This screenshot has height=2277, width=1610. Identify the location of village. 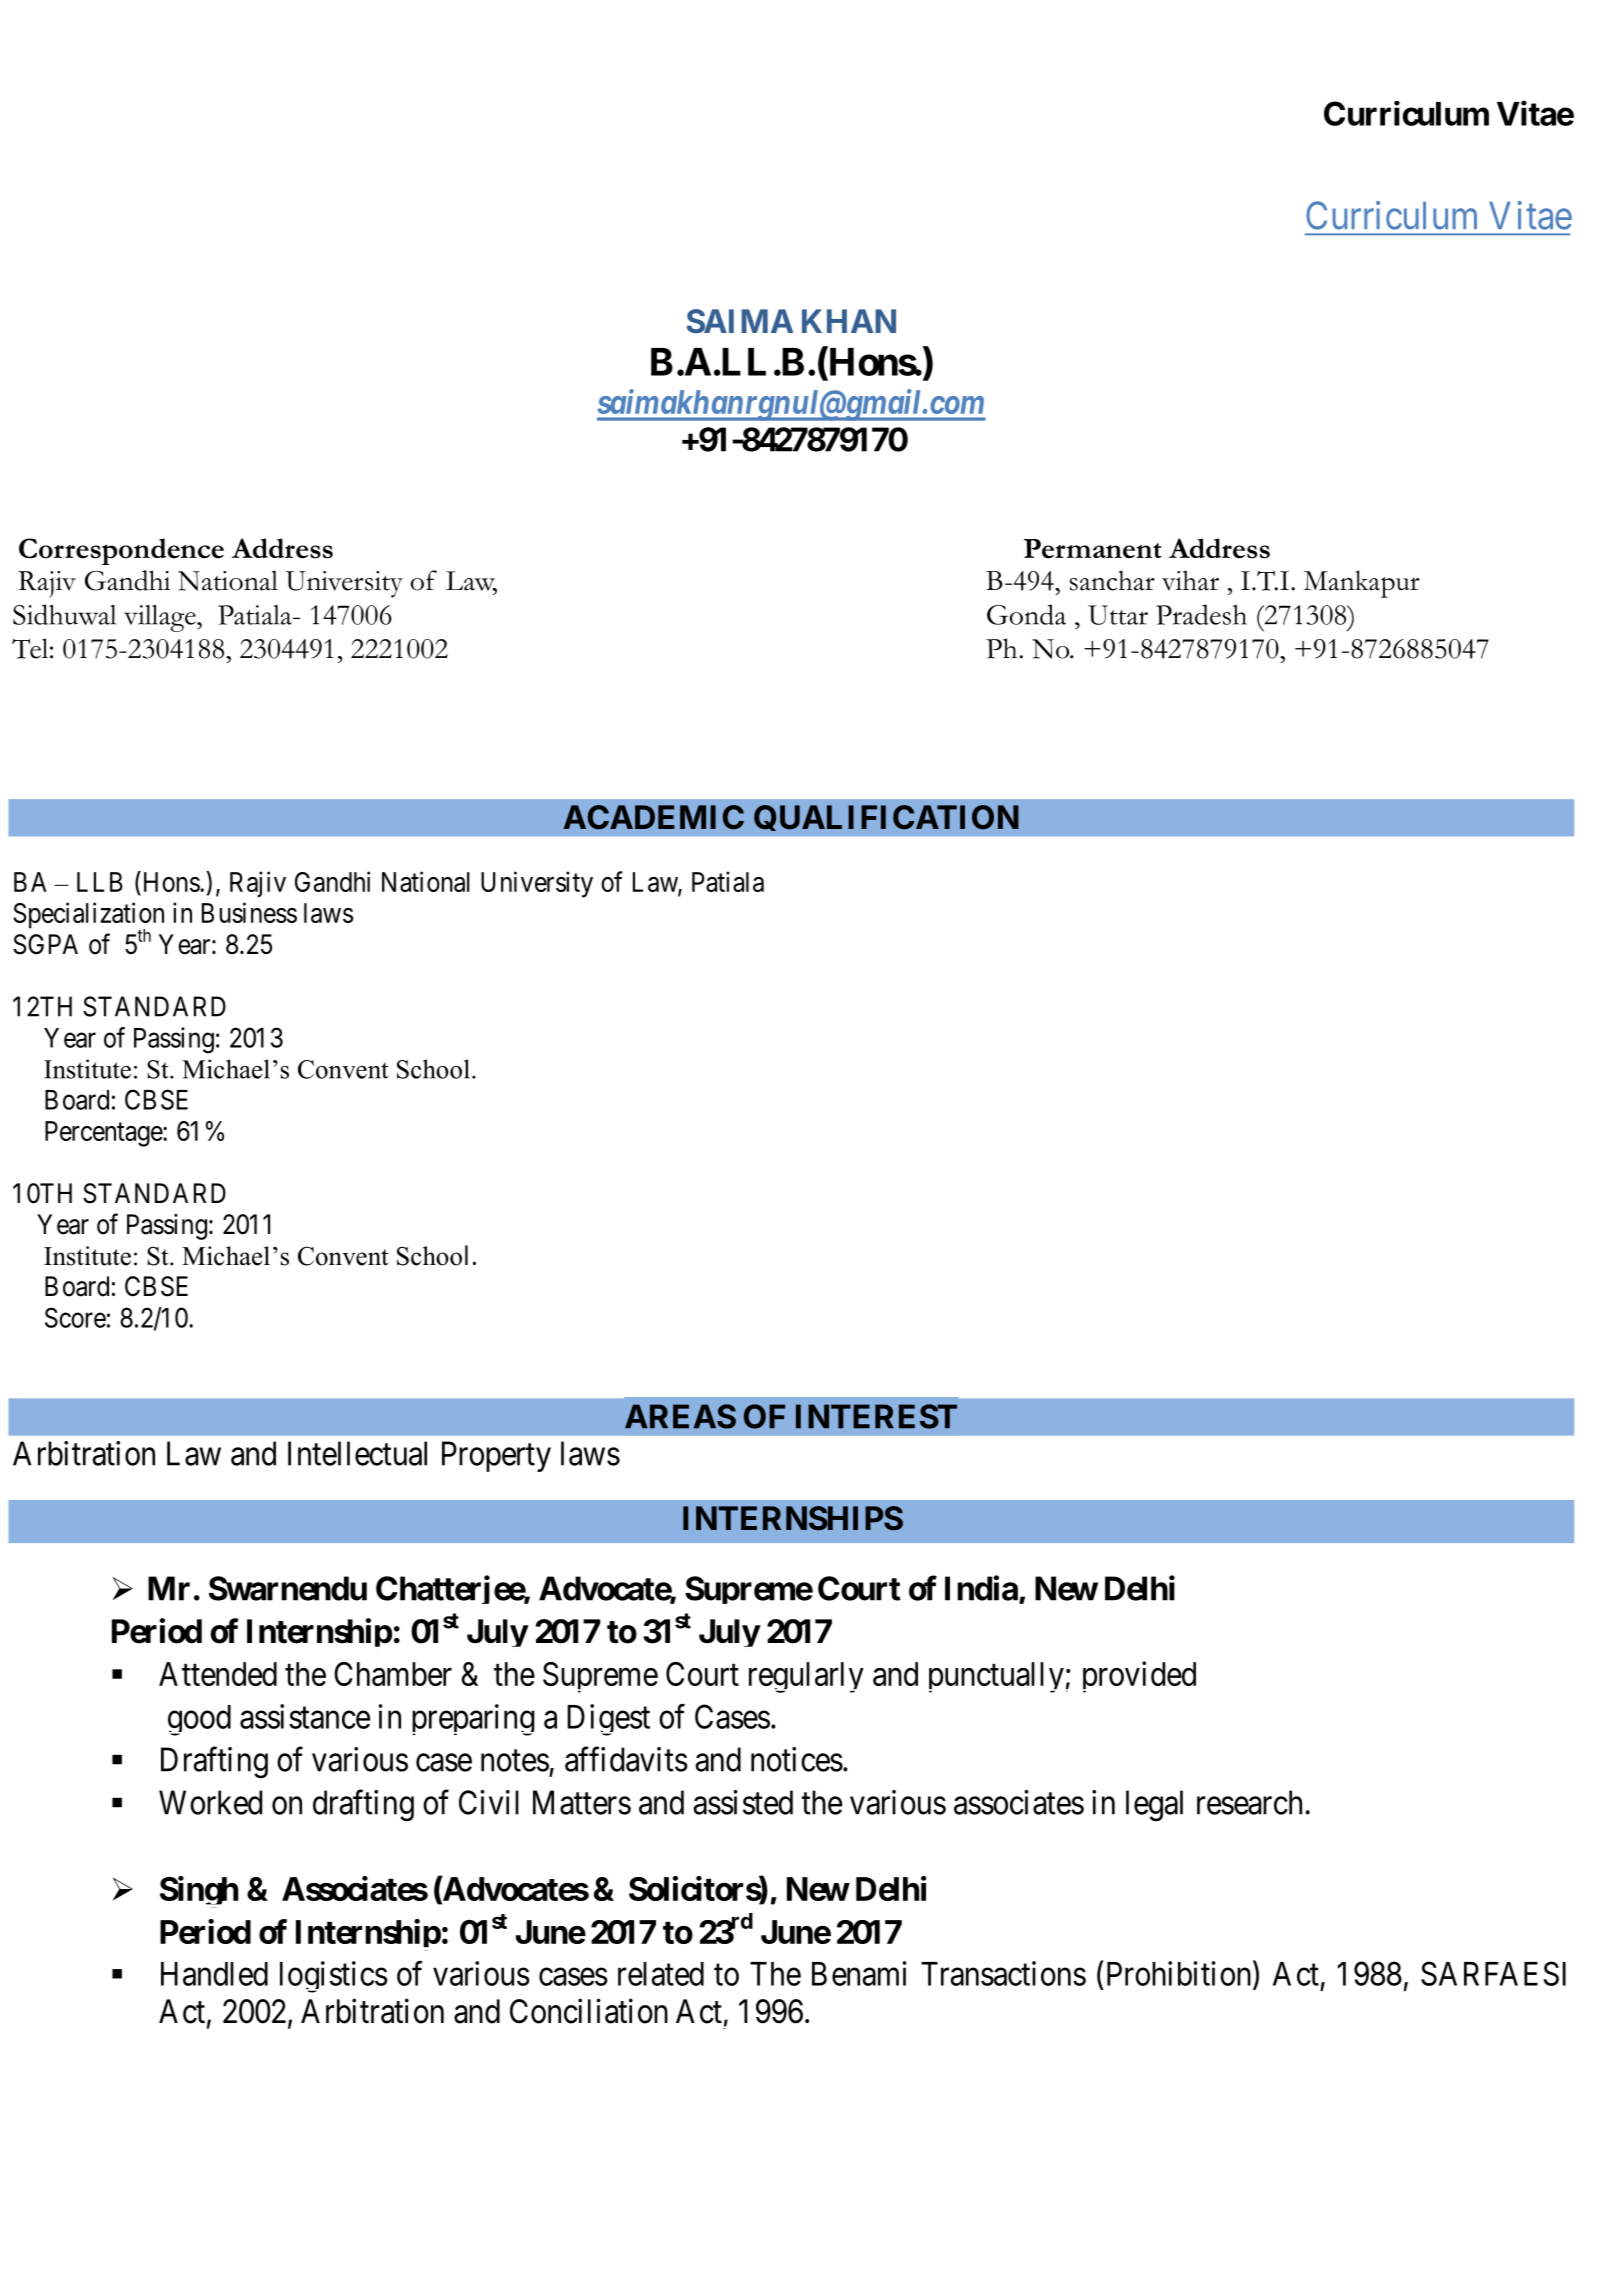
(161, 618).
